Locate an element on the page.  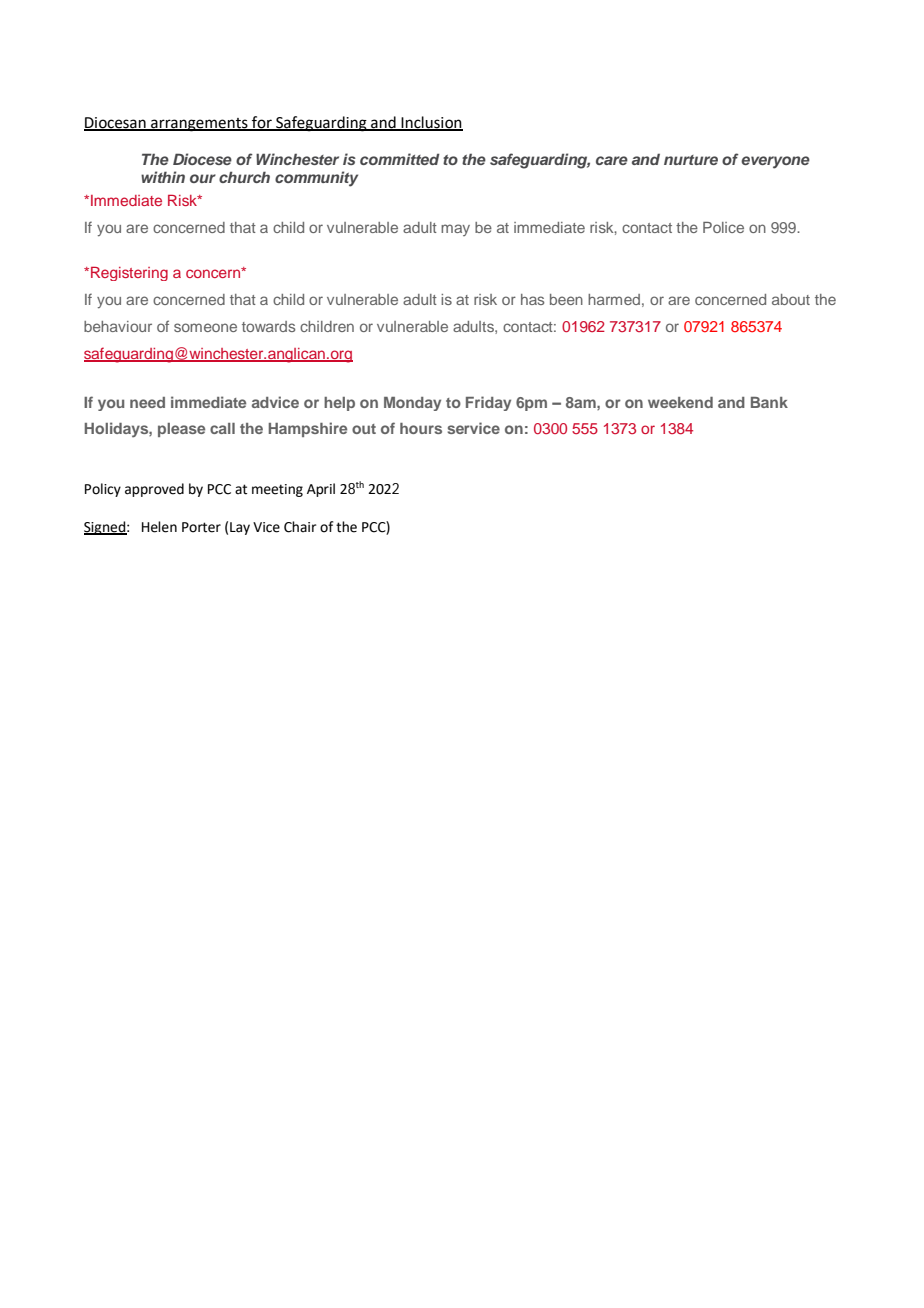
arrangements is located at coordinates (199, 125).
